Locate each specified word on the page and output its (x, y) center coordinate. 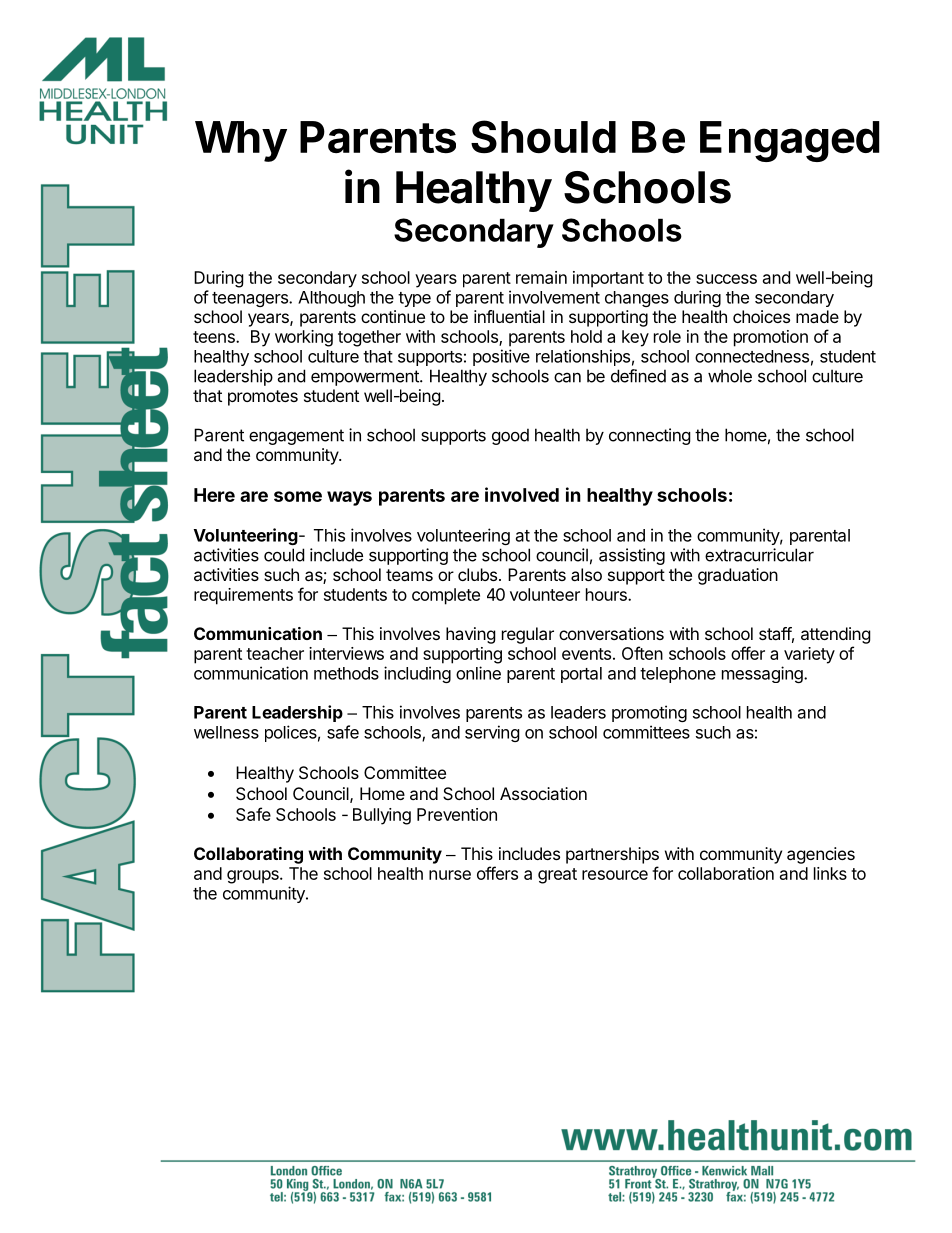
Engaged (790, 141)
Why (241, 141)
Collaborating (248, 855)
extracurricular (759, 555)
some (298, 496)
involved (522, 494)
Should (543, 137)
